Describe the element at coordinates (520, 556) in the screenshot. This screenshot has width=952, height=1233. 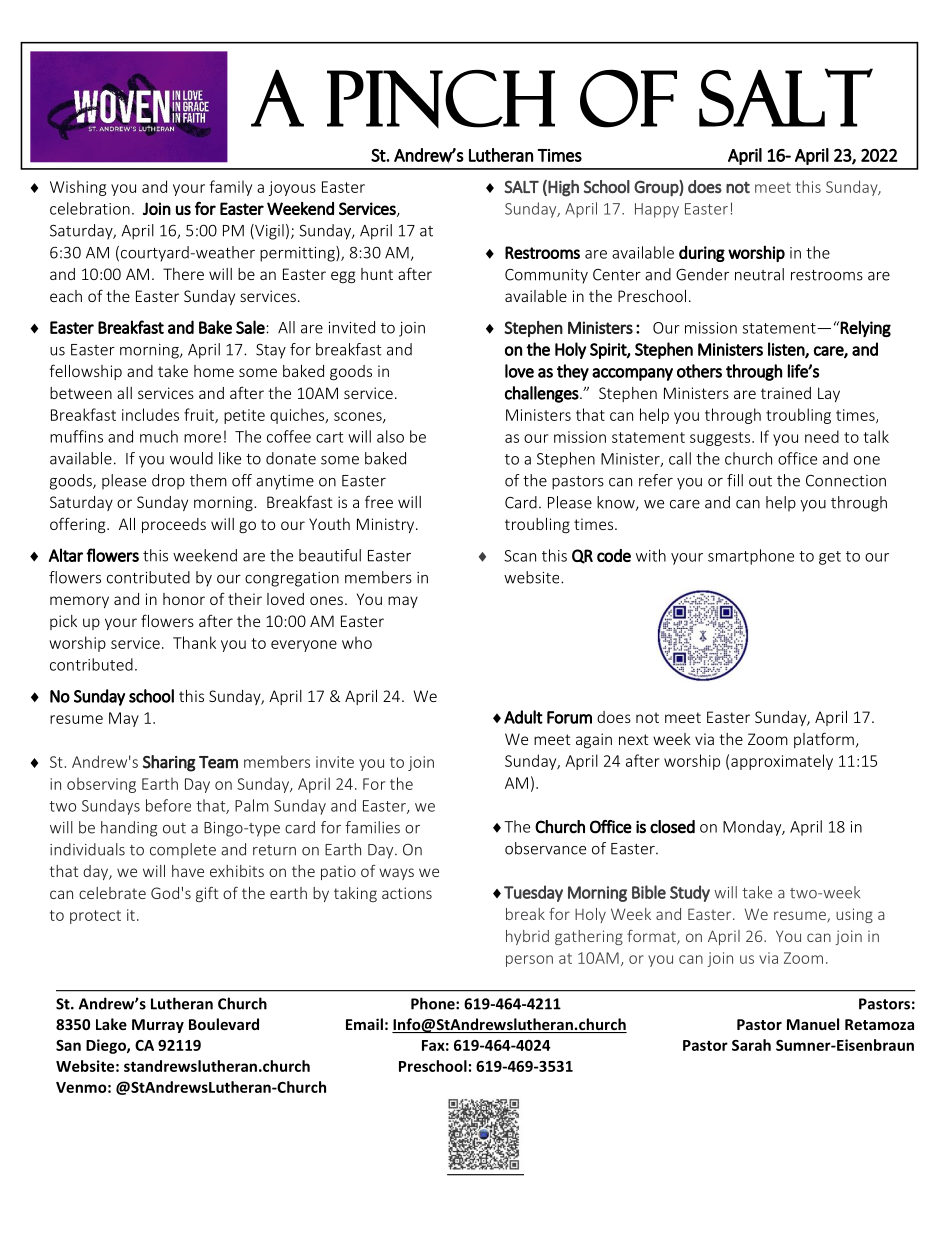
I see `Scan` at that location.
